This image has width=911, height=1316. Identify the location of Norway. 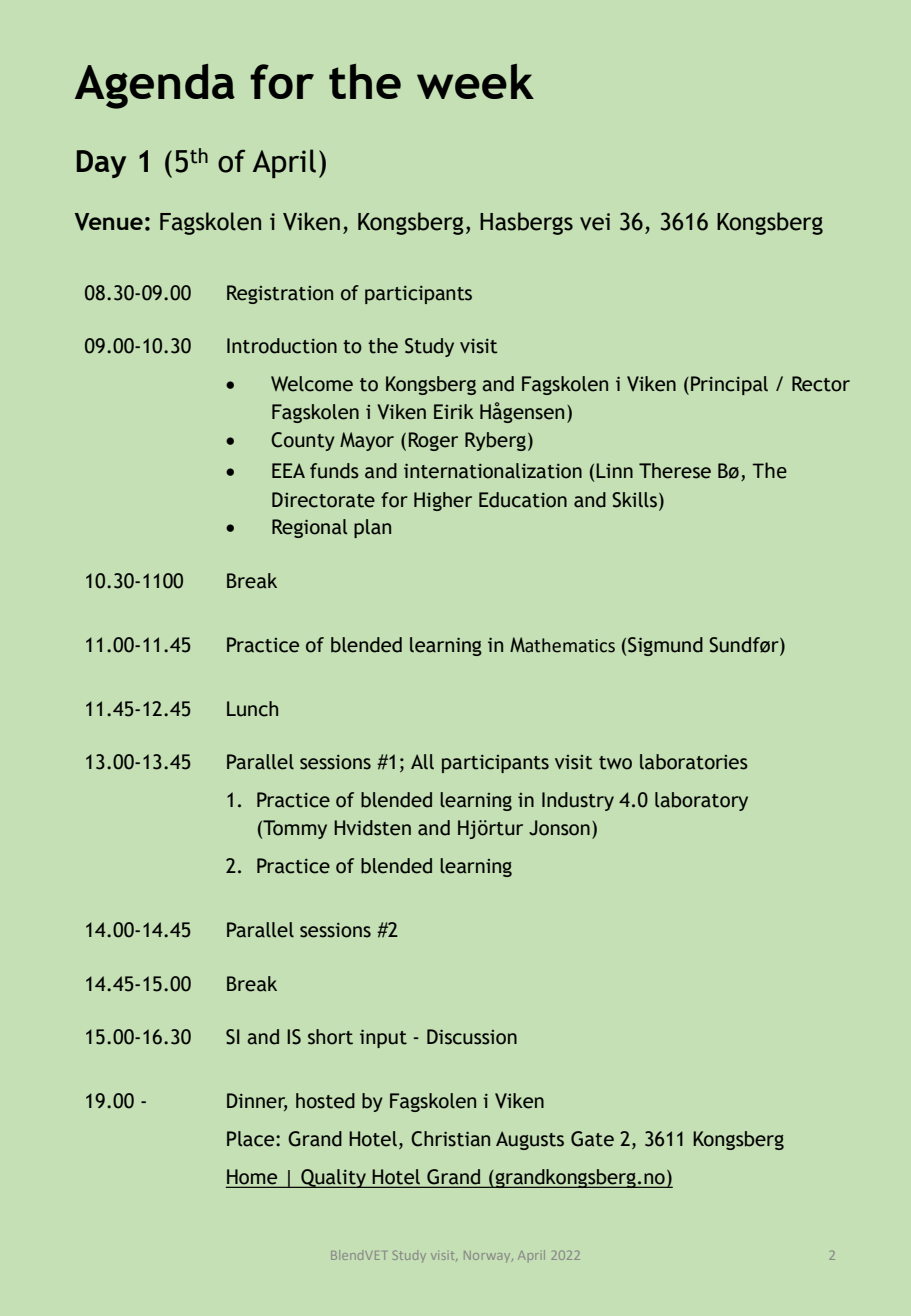
(488, 1256).
